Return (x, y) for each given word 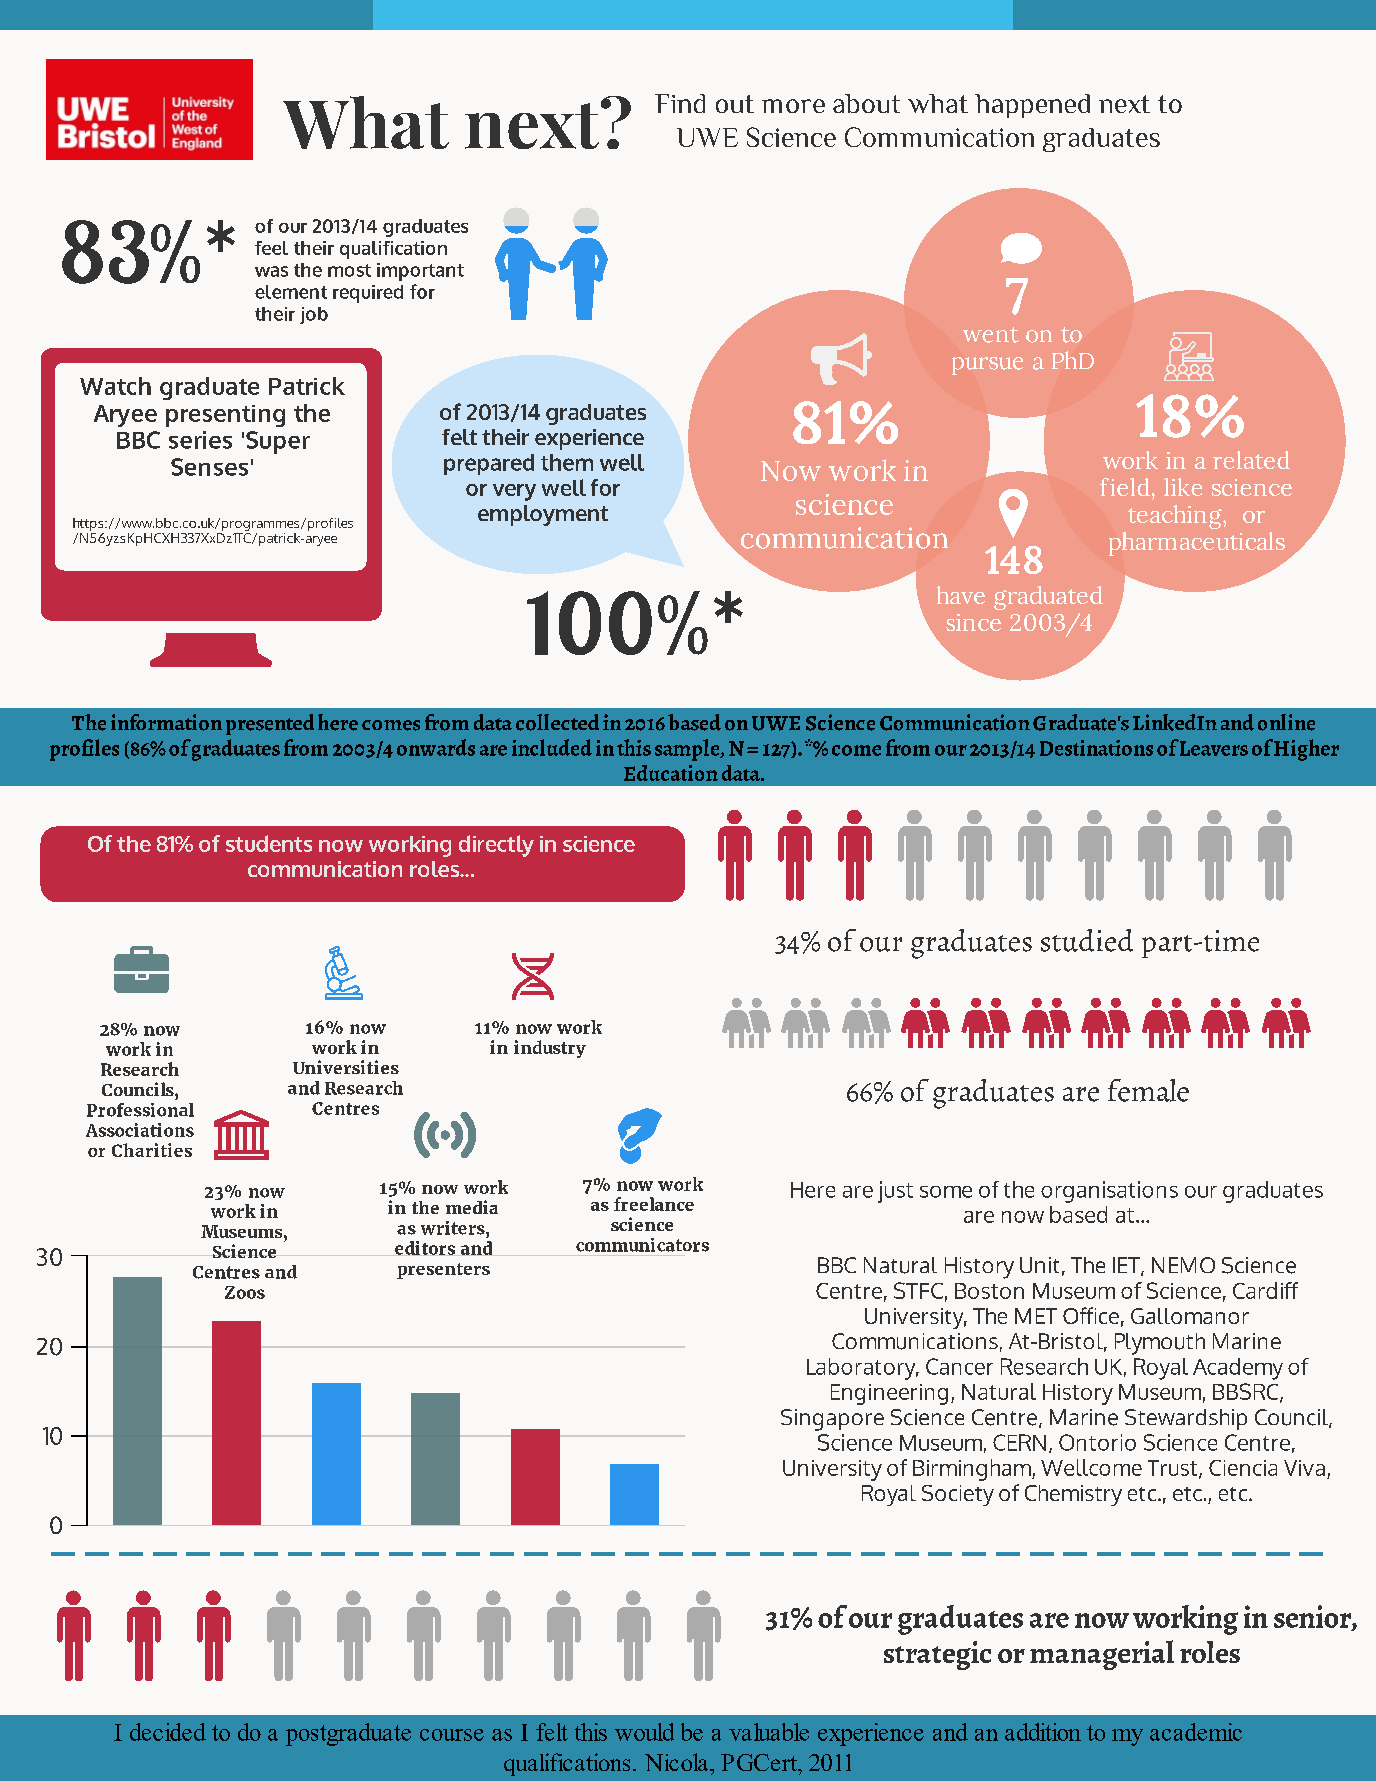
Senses (209, 467)
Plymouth (1160, 1344)
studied (1087, 940)
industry (550, 1049)
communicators (642, 1245)
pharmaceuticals (1197, 544)
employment (543, 515)
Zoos (245, 1292)
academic (1196, 1732)
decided (168, 1732)
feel (271, 248)
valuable (769, 1732)
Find (680, 103)
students (269, 843)
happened (1032, 106)
